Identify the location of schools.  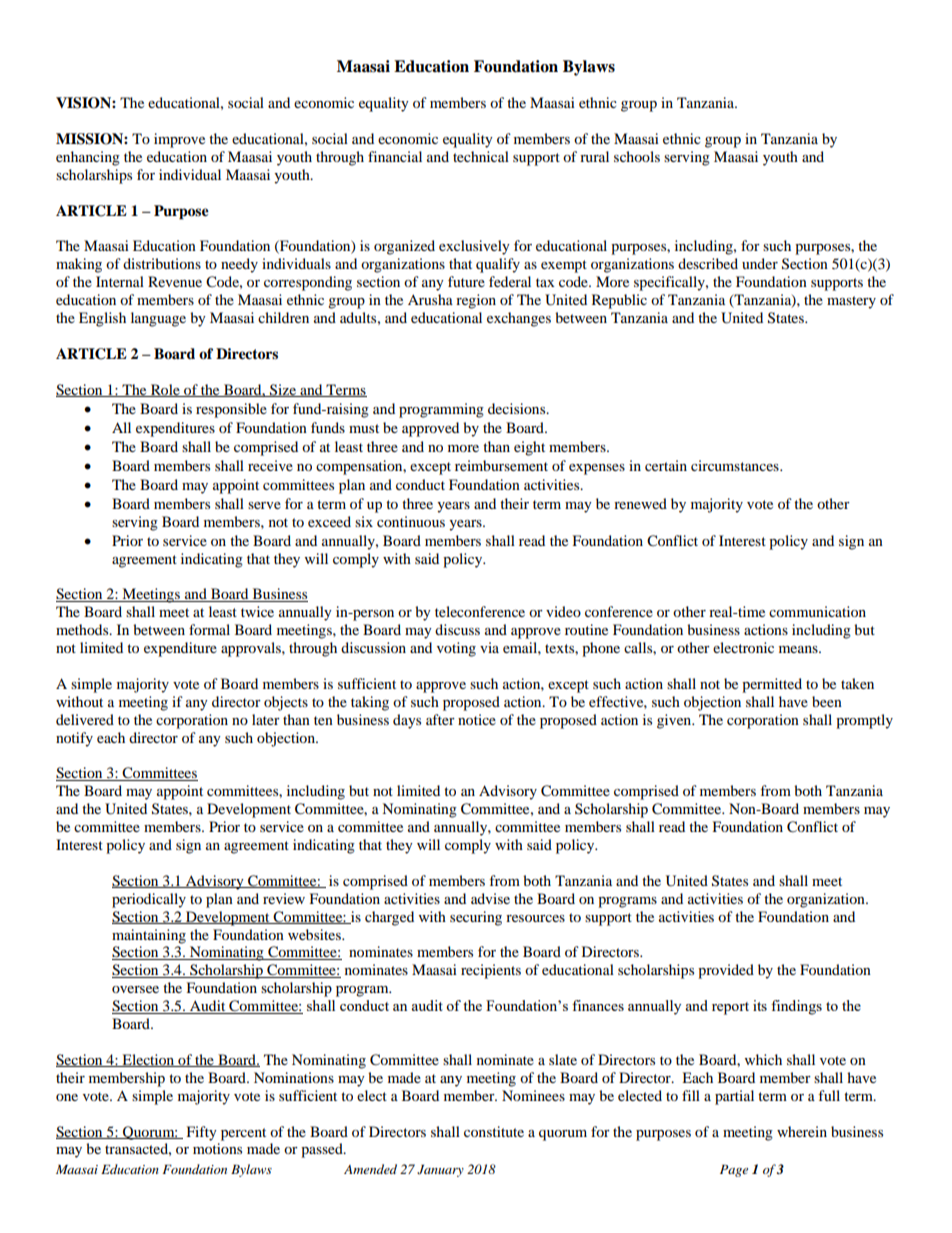
(637, 156).
